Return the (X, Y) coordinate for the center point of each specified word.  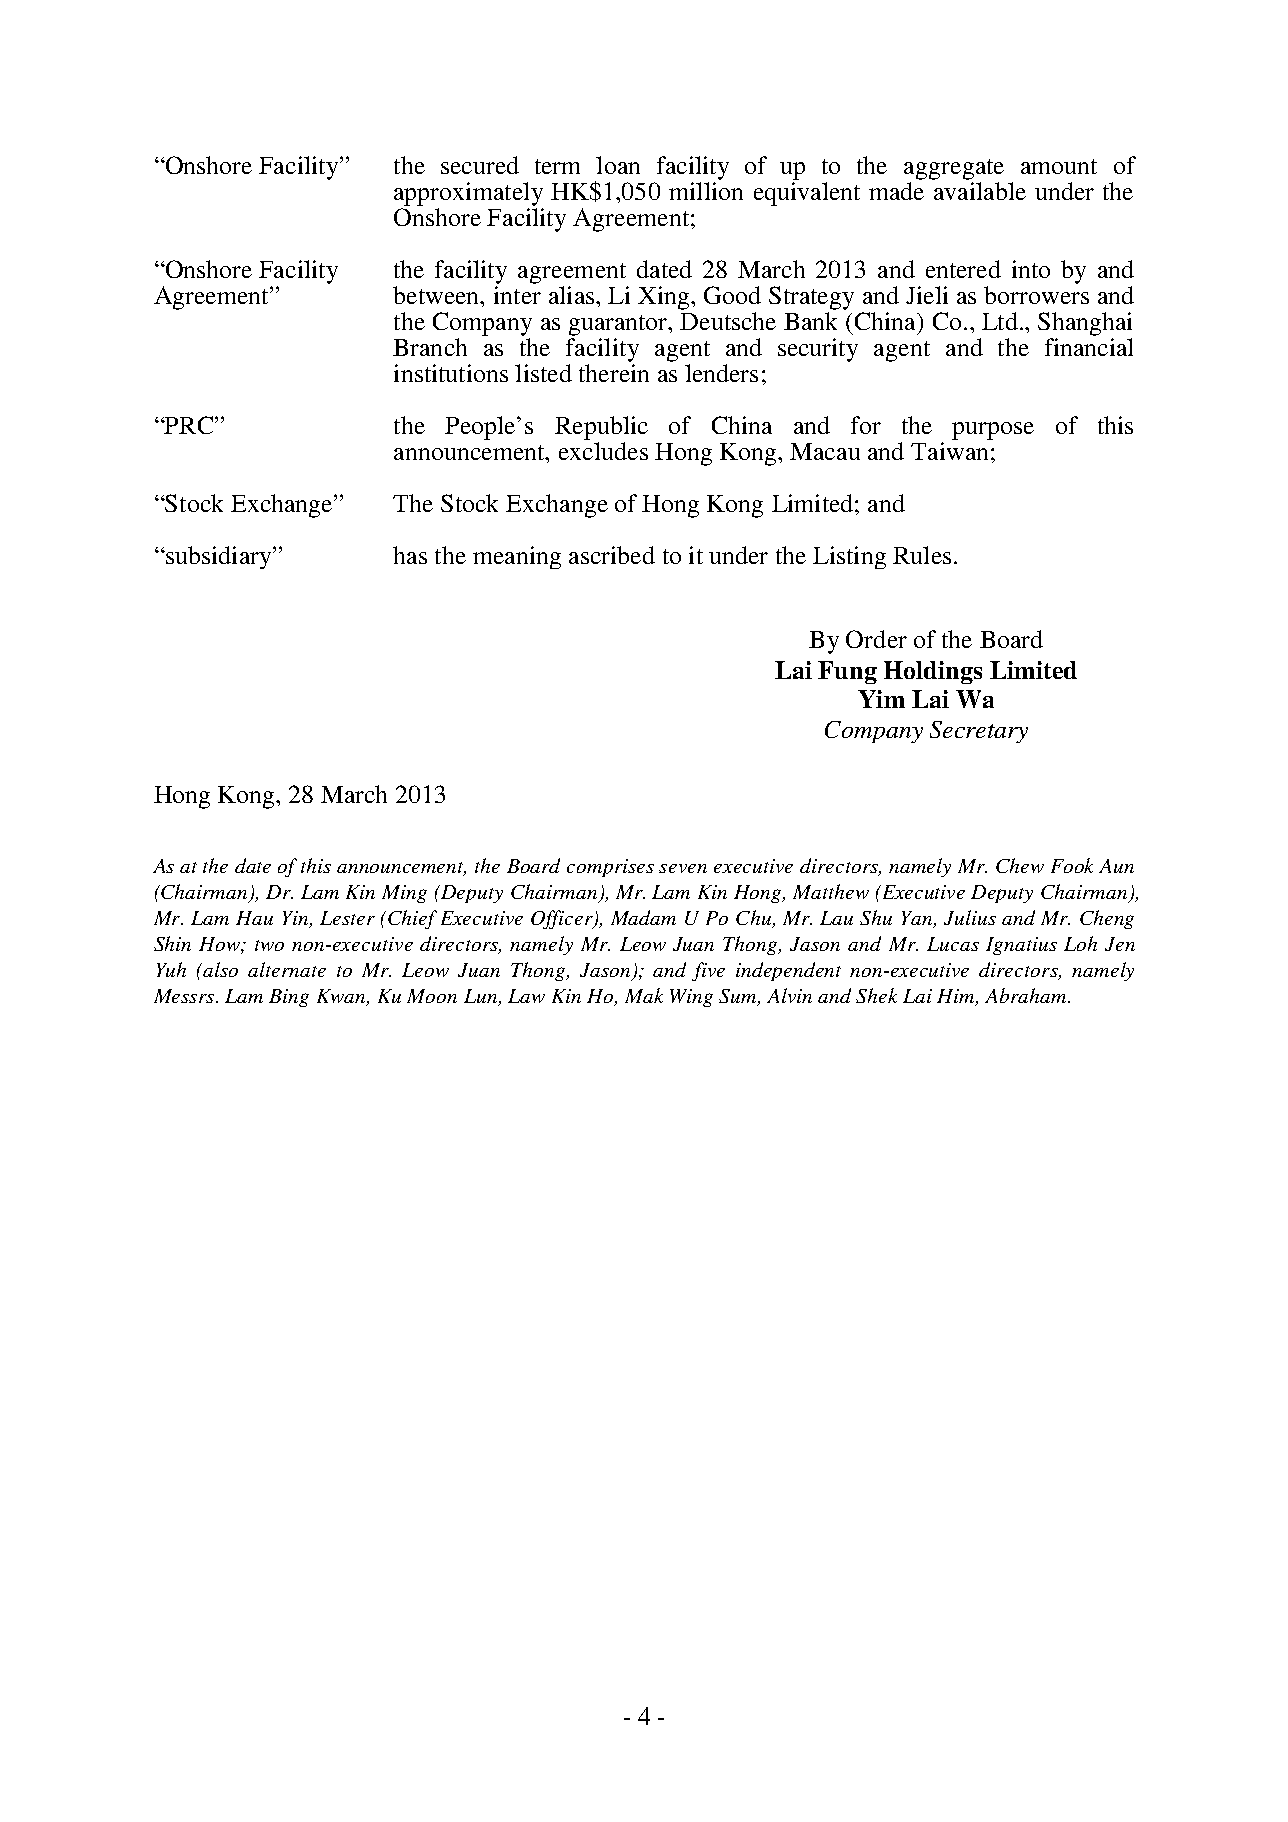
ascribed (612, 555)
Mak (644, 995)
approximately (468, 194)
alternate (287, 969)
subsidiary (219, 557)
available (980, 191)
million (706, 191)
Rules (922, 555)
